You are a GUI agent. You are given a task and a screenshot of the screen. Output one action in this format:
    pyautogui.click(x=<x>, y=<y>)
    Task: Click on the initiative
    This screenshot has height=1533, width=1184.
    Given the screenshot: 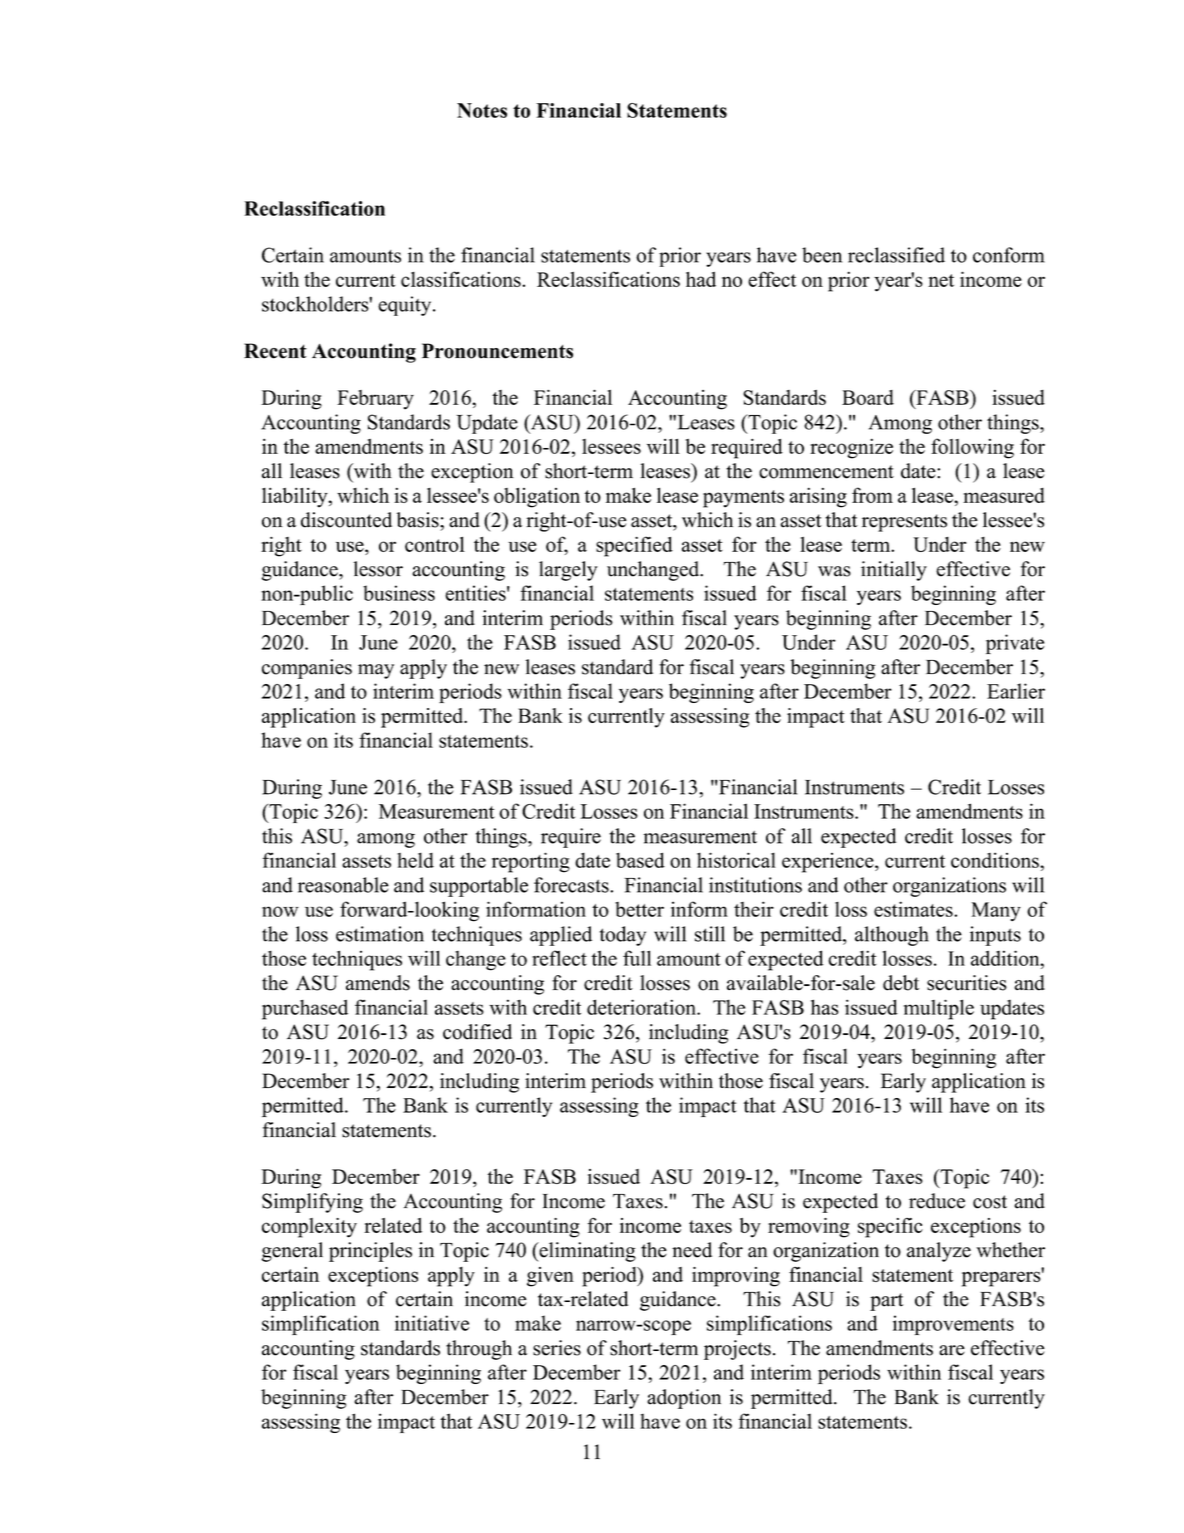 What is the action you would take?
    pyautogui.click(x=432, y=1323)
